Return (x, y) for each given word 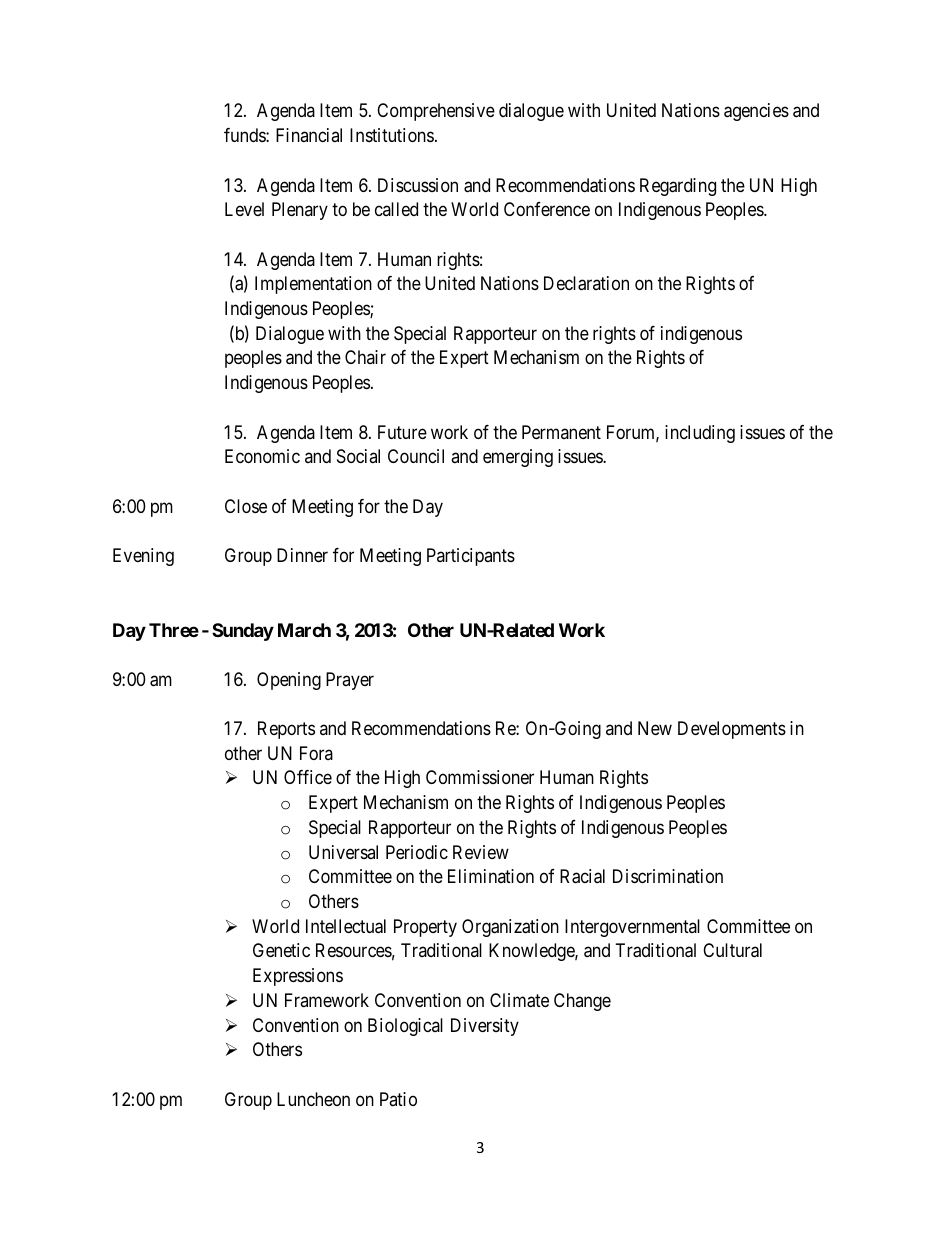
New (655, 728)
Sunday (243, 632)
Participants (471, 557)
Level (244, 209)
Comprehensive (436, 112)
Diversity (485, 1027)
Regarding (678, 187)
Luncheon (313, 1099)
